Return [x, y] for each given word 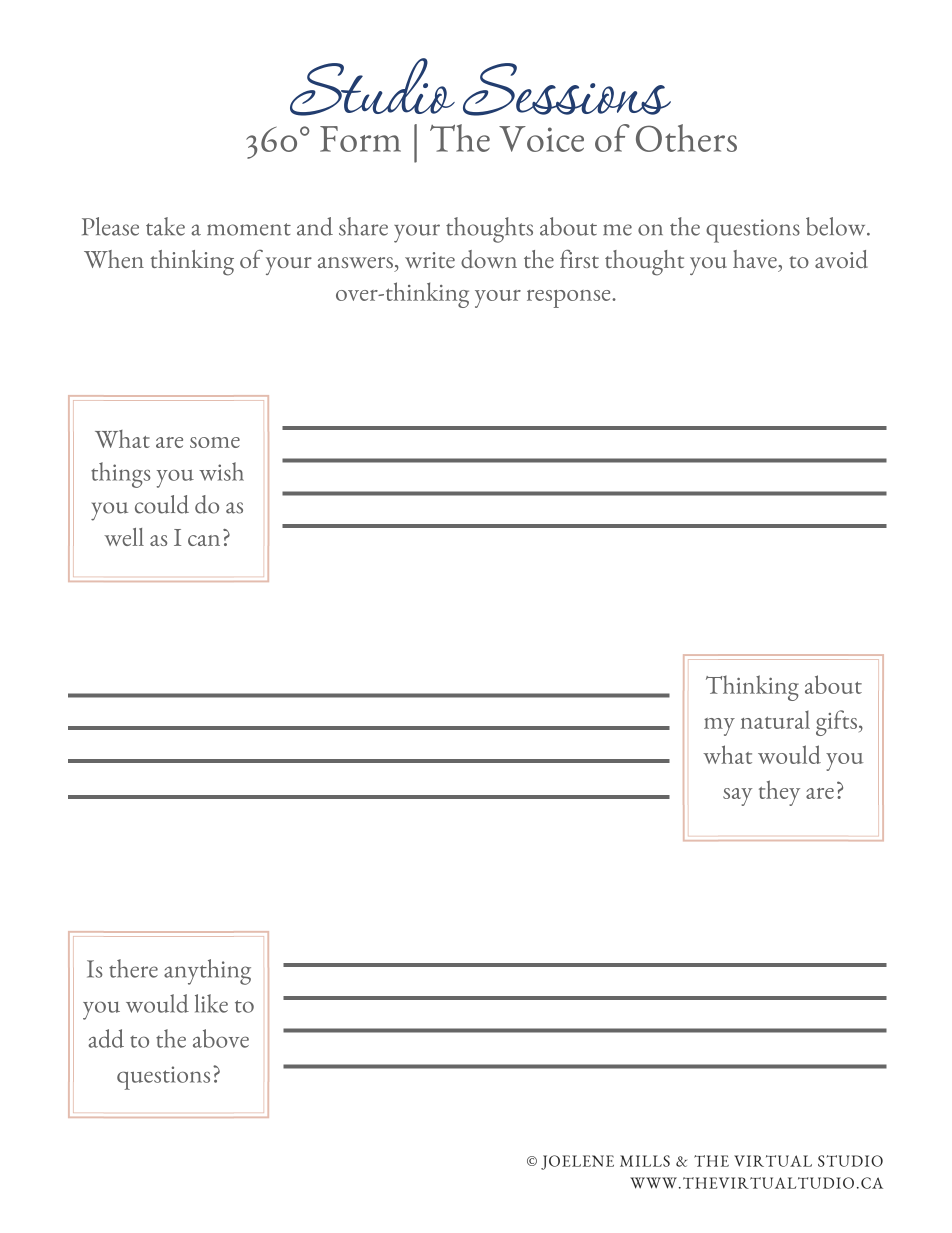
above [221, 1038]
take [165, 226]
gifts [836, 723]
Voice [541, 139]
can [204, 540]
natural [775, 719]
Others [686, 138]
